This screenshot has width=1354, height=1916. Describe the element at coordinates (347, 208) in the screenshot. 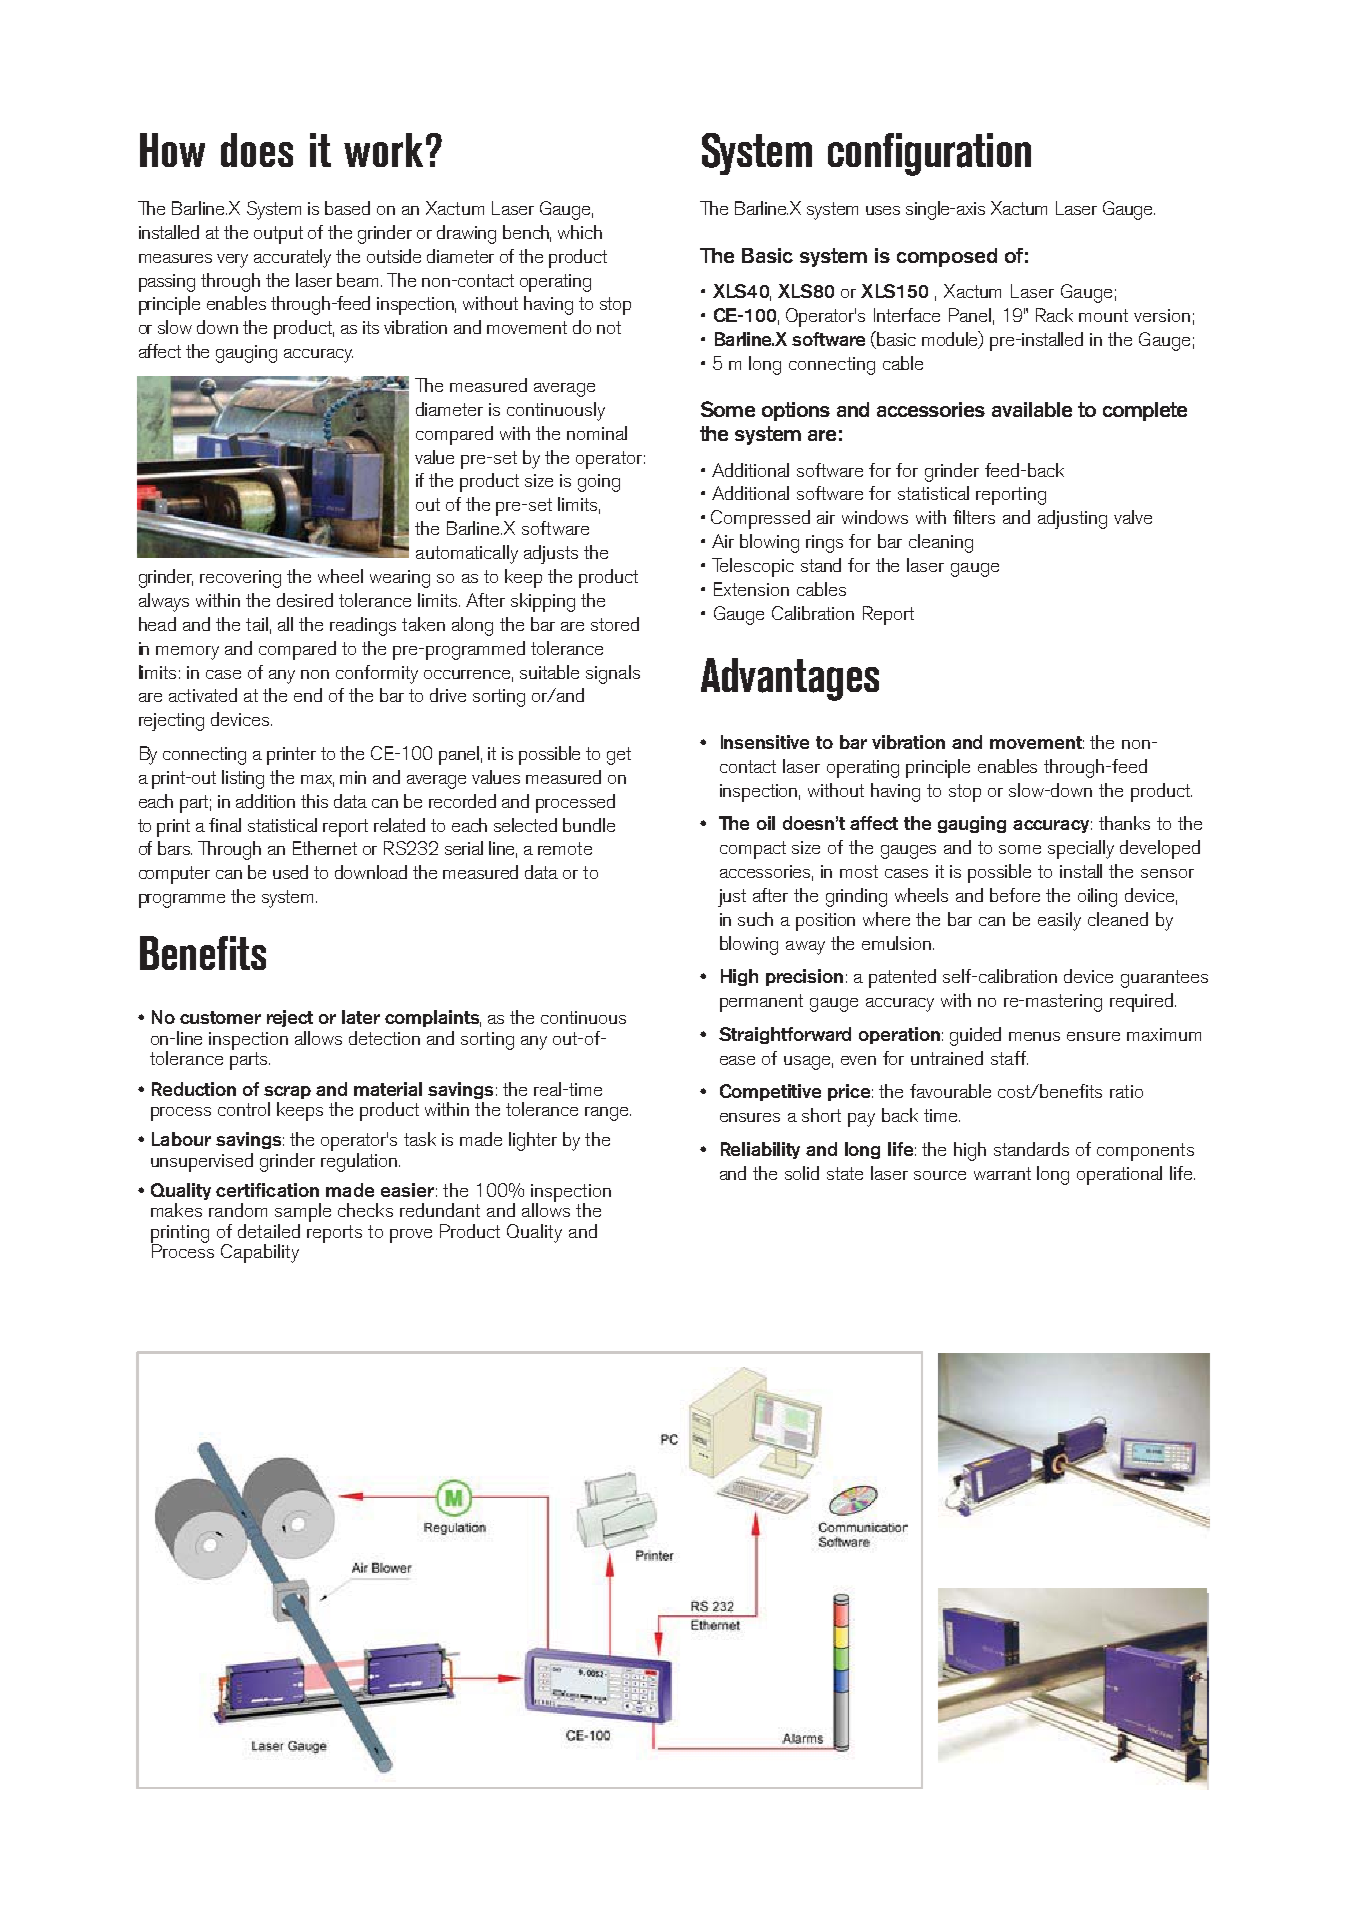

I see `based` at that location.
